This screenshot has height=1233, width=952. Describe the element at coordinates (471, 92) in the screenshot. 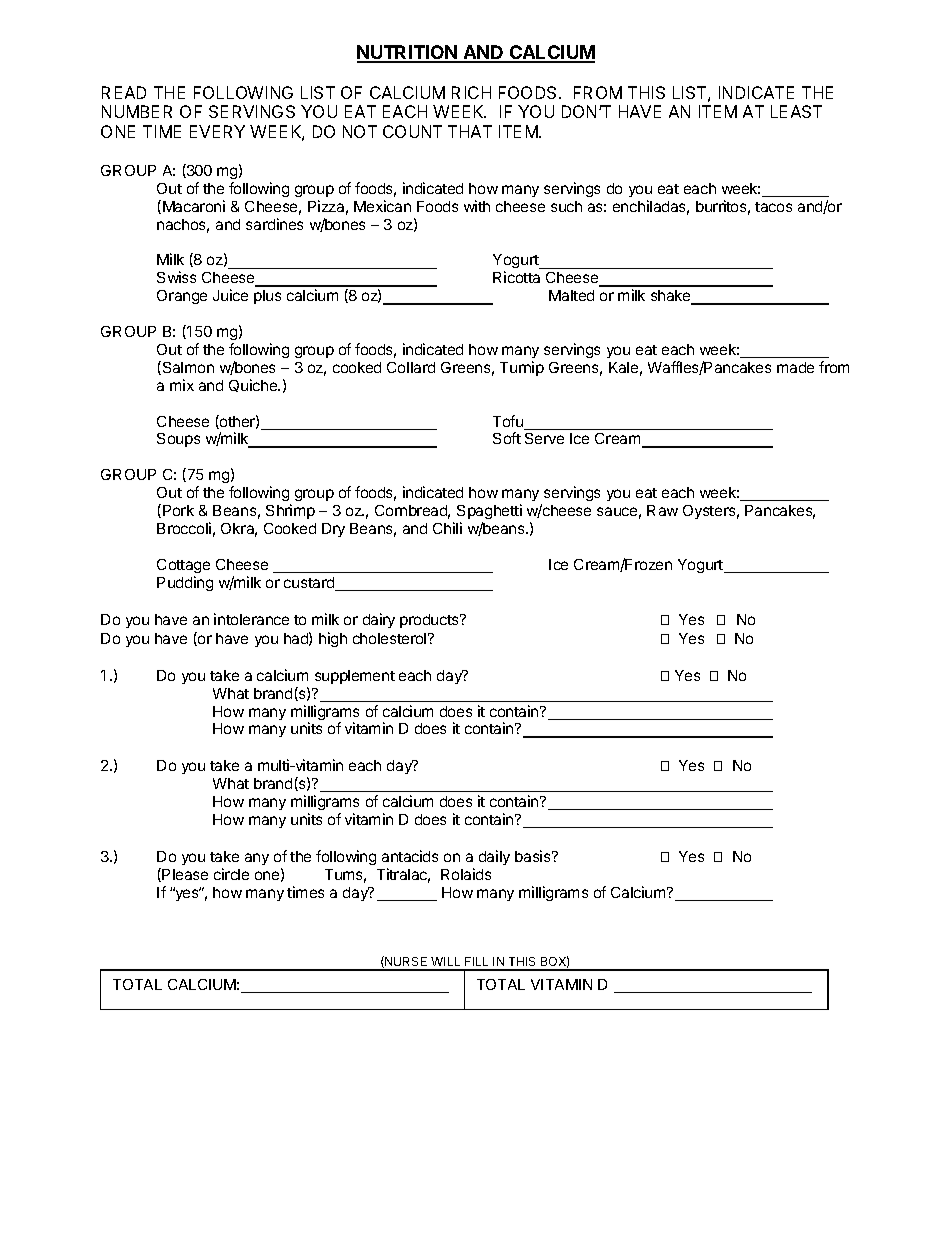

I see `RICH` at that location.
